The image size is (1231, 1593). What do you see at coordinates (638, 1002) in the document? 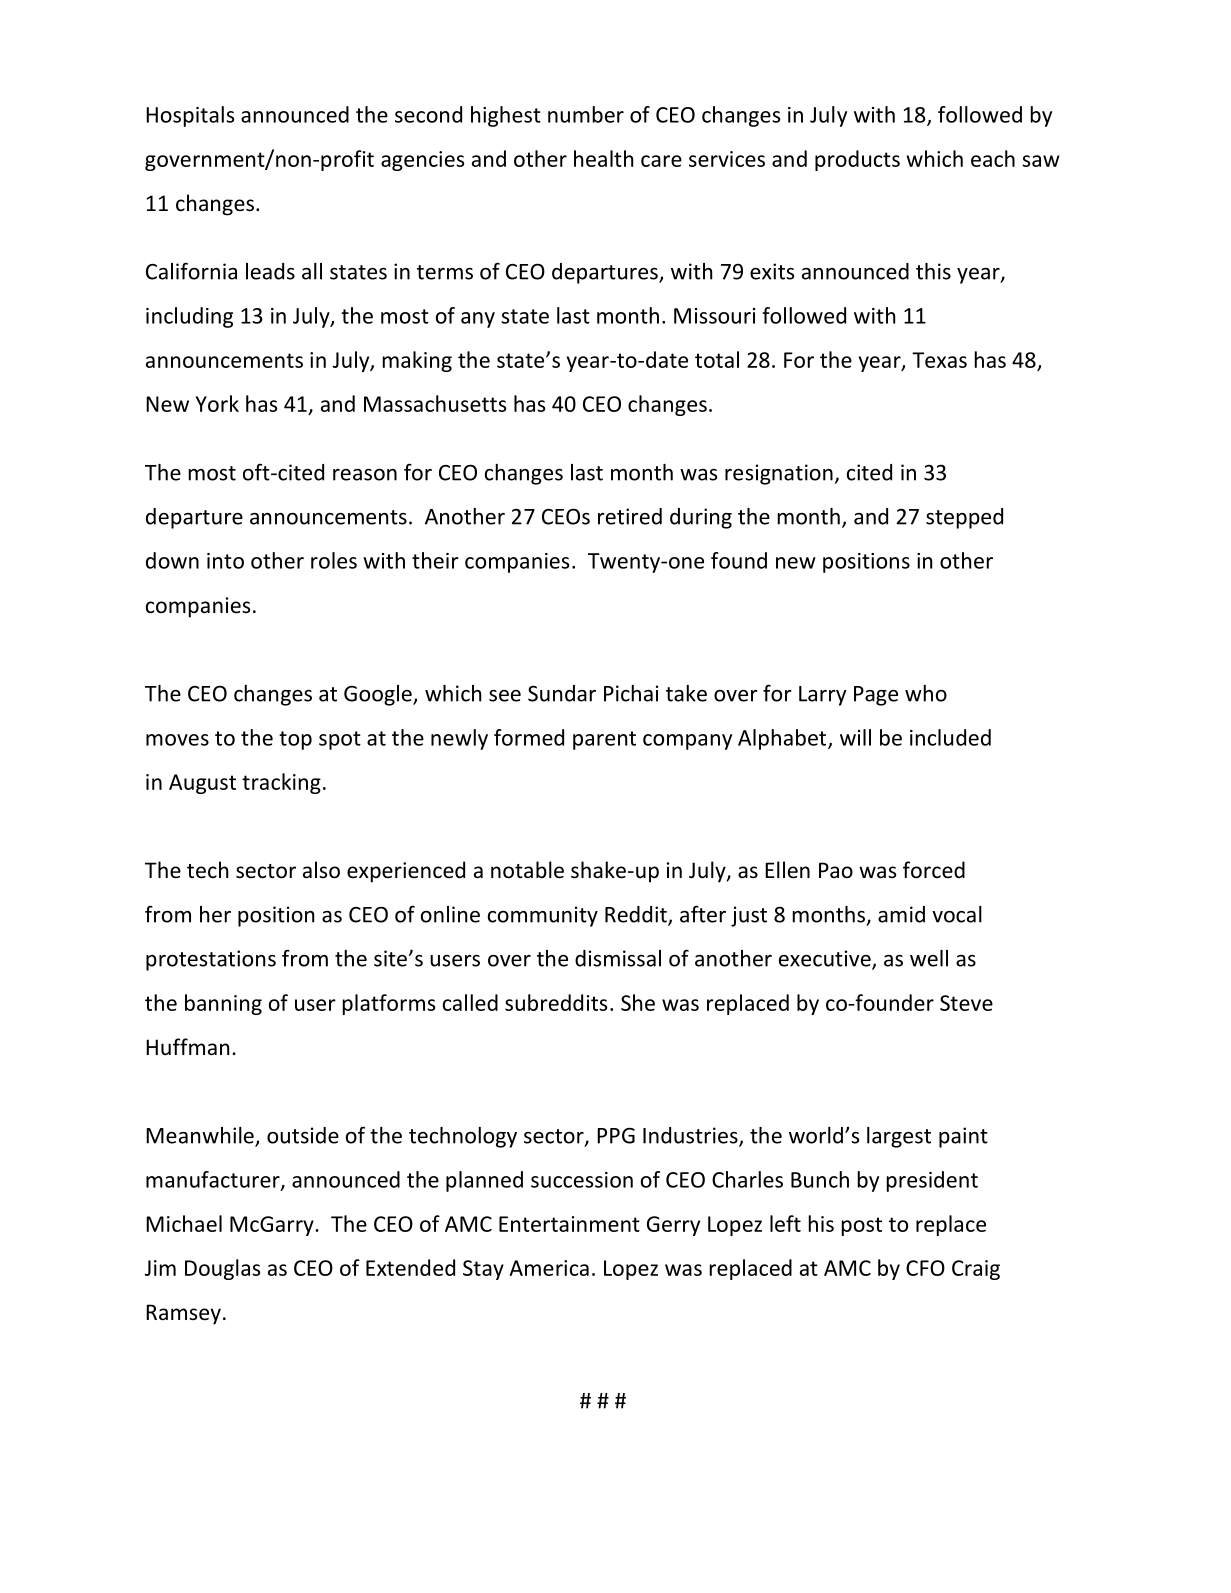
I see `She` at bounding box center [638, 1002].
